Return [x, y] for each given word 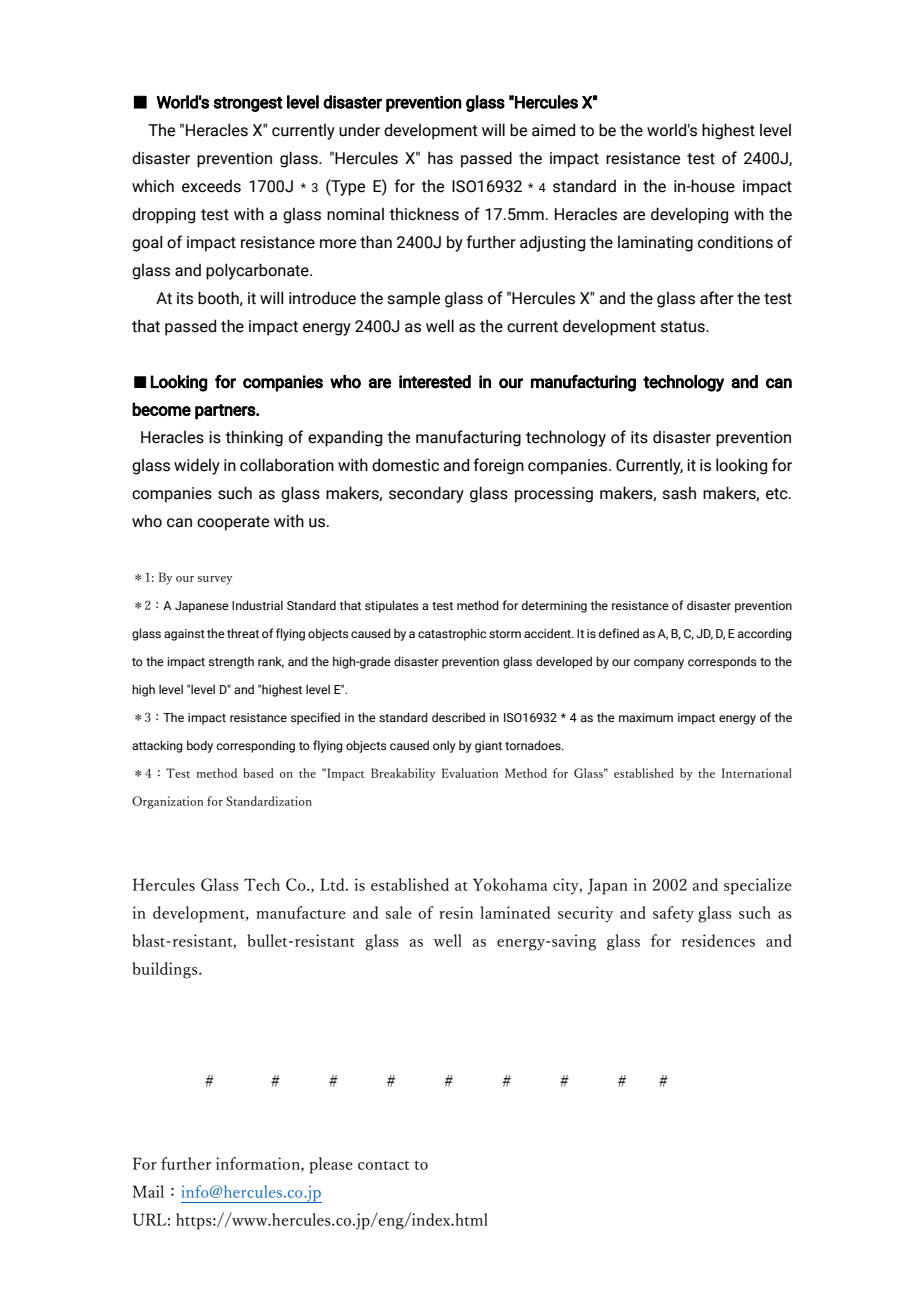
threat [243, 633]
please [331, 1165]
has [440, 158]
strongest [248, 104]
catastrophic [452, 634]
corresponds [722, 662]
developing [689, 215]
